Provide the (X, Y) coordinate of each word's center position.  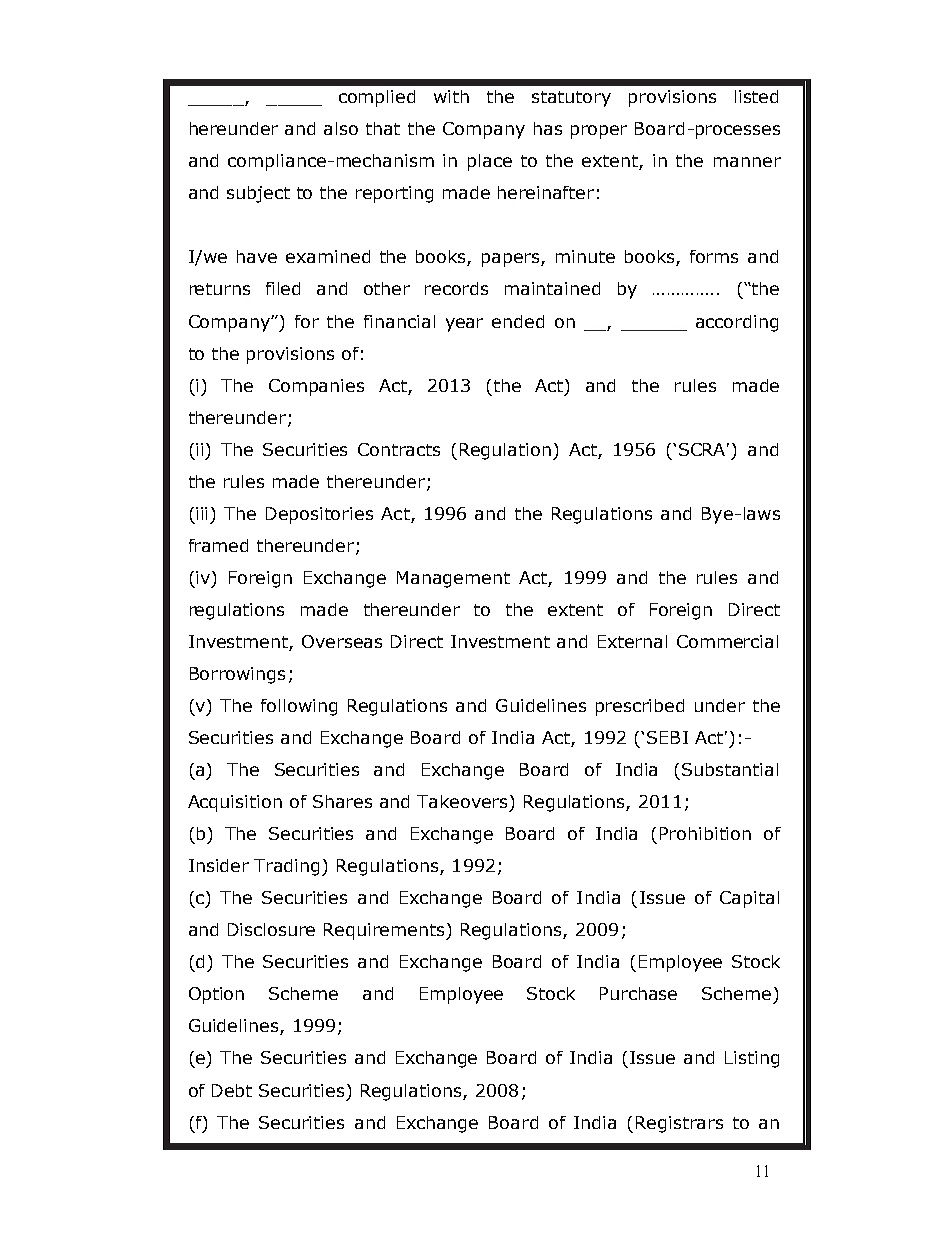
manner (747, 162)
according (737, 323)
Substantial (730, 769)
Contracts (399, 449)
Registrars (679, 1124)
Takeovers (462, 801)
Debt (232, 1090)
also (341, 128)
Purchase (638, 993)
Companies (316, 387)
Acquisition (235, 803)
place (490, 162)
